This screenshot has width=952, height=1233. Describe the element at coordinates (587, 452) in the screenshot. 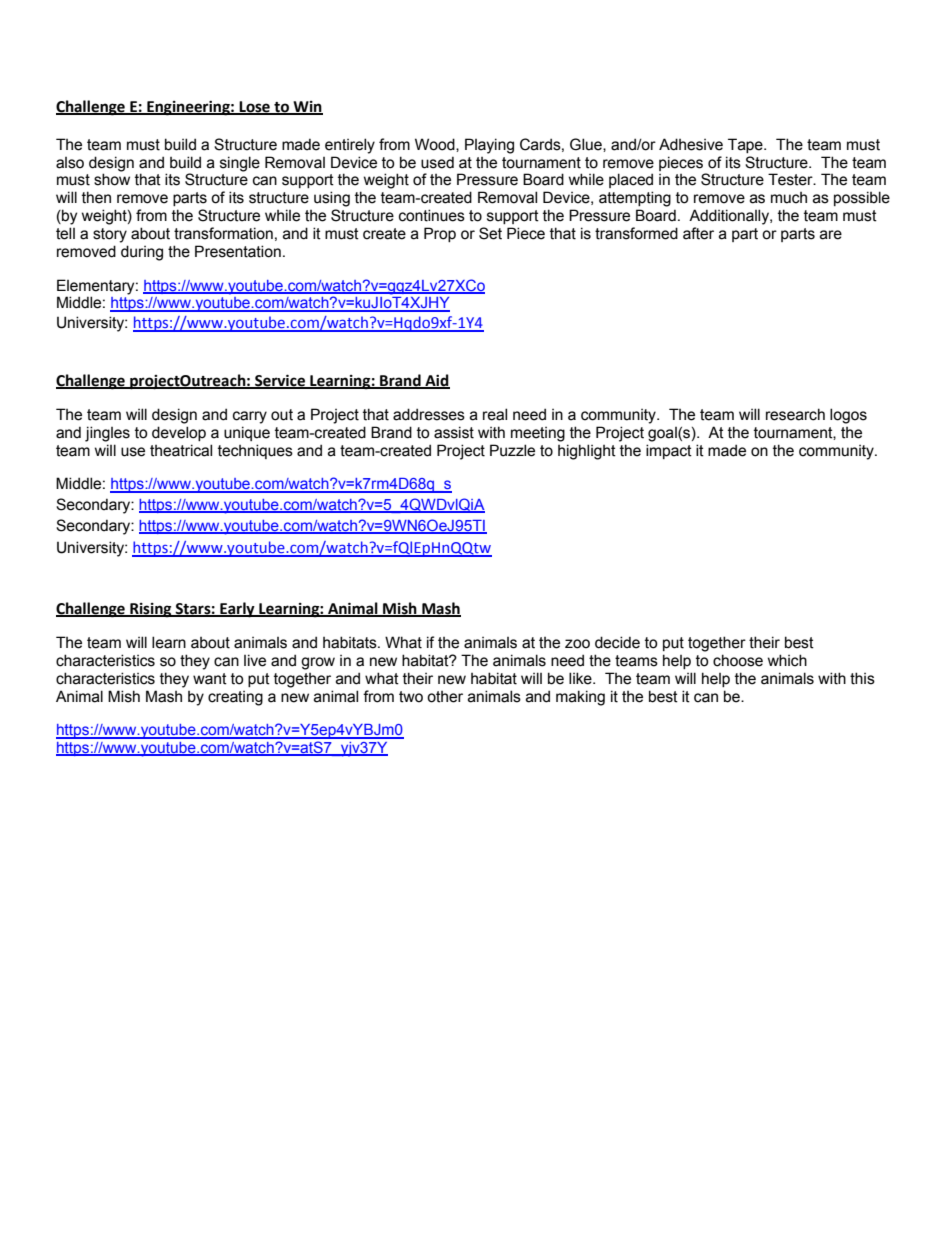

I see `highlight` at that location.
